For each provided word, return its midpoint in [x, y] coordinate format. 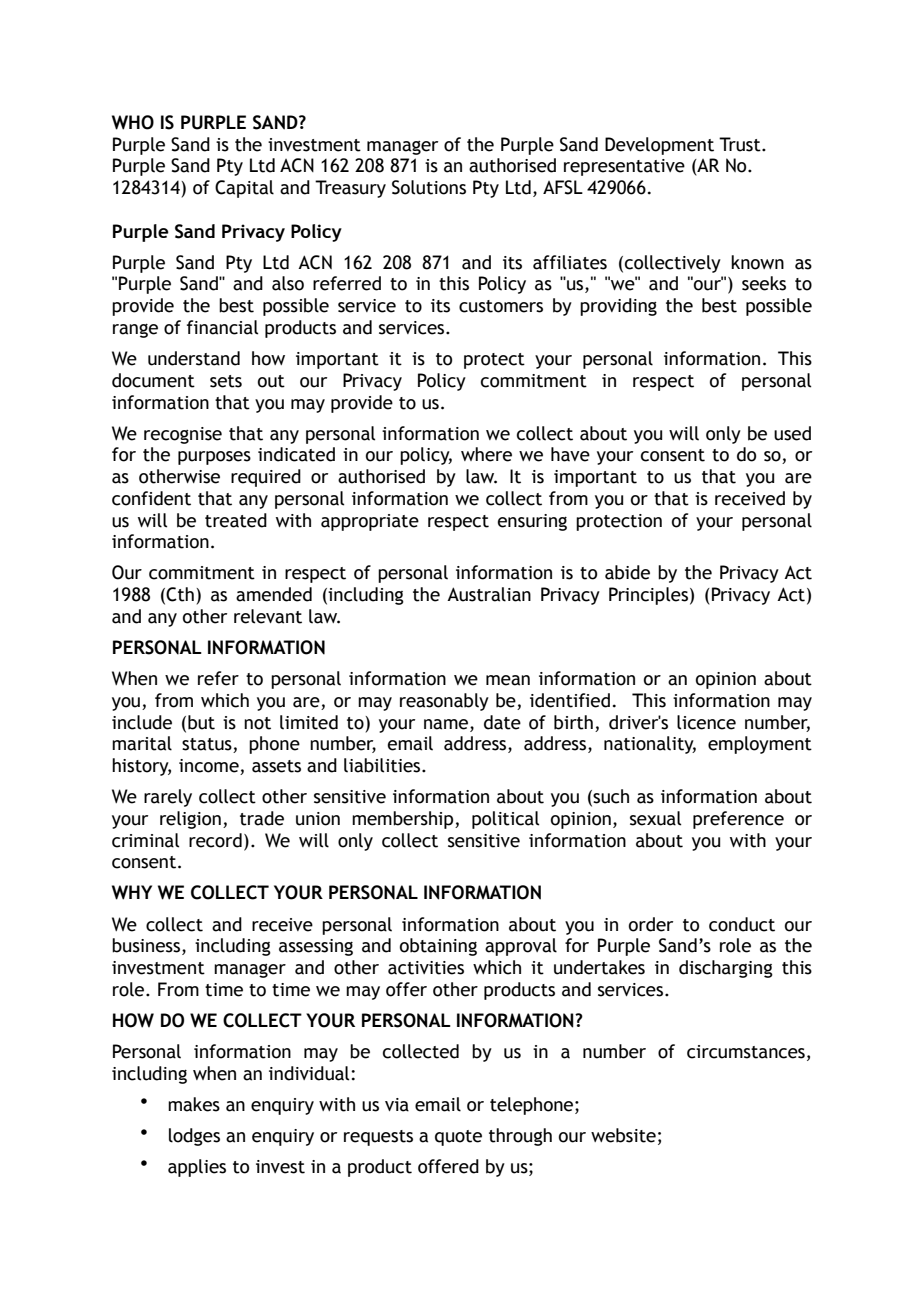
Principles [648, 596]
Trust [741, 144]
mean [508, 680]
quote [458, 1138]
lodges [194, 1137]
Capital [244, 189]
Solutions [429, 187]
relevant [268, 616]
